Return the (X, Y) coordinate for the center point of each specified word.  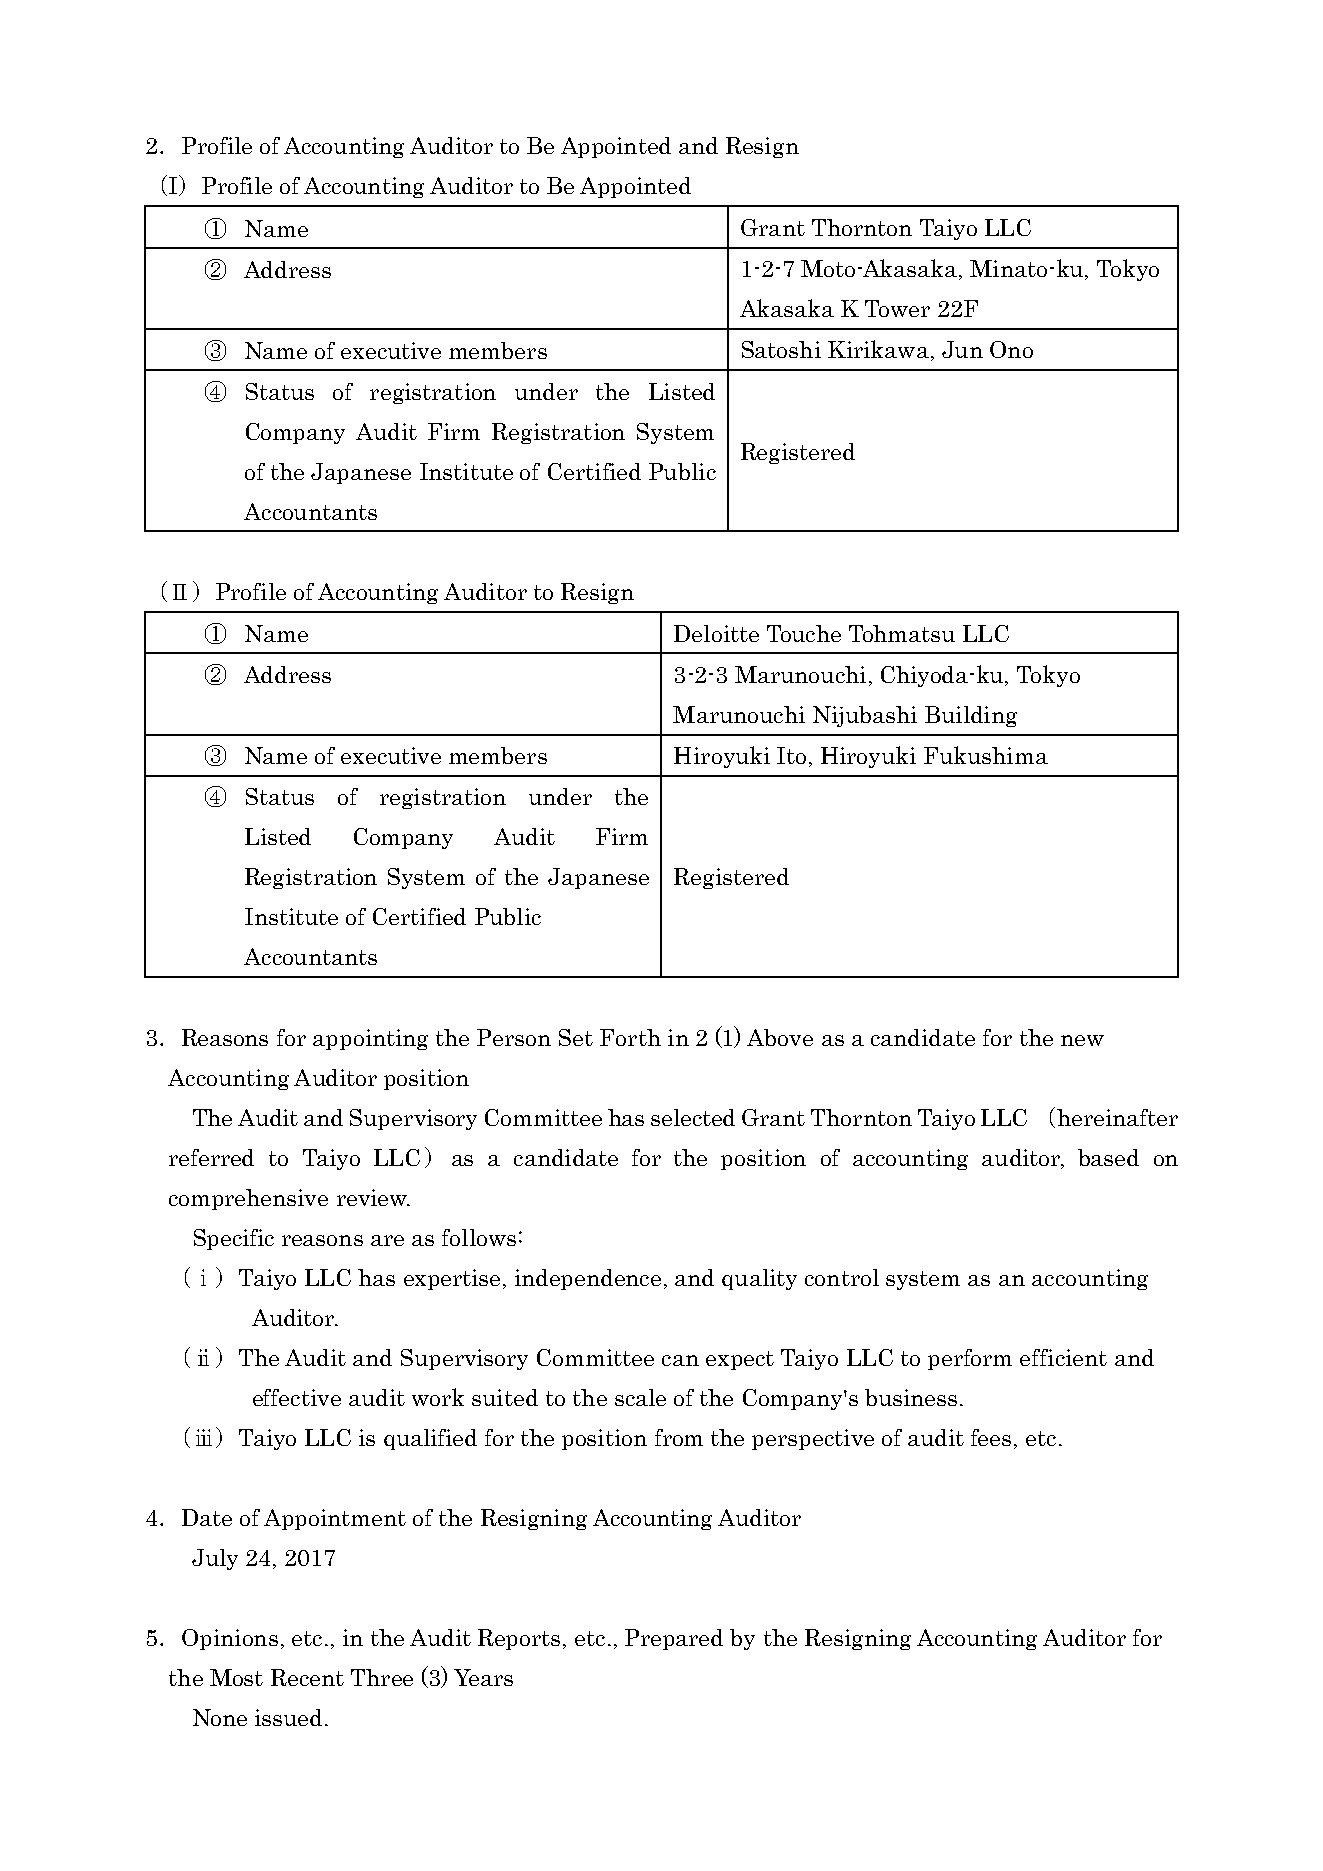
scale (640, 1397)
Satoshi (781, 349)
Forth (630, 1037)
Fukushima (986, 755)
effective (297, 1397)
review (373, 1197)
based (1108, 1157)
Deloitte (716, 633)
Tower (897, 308)
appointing (370, 1039)
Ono (1011, 349)
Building (971, 716)
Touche (804, 633)
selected (693, 1117)
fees (991, 1437)
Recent (307, 1677)
